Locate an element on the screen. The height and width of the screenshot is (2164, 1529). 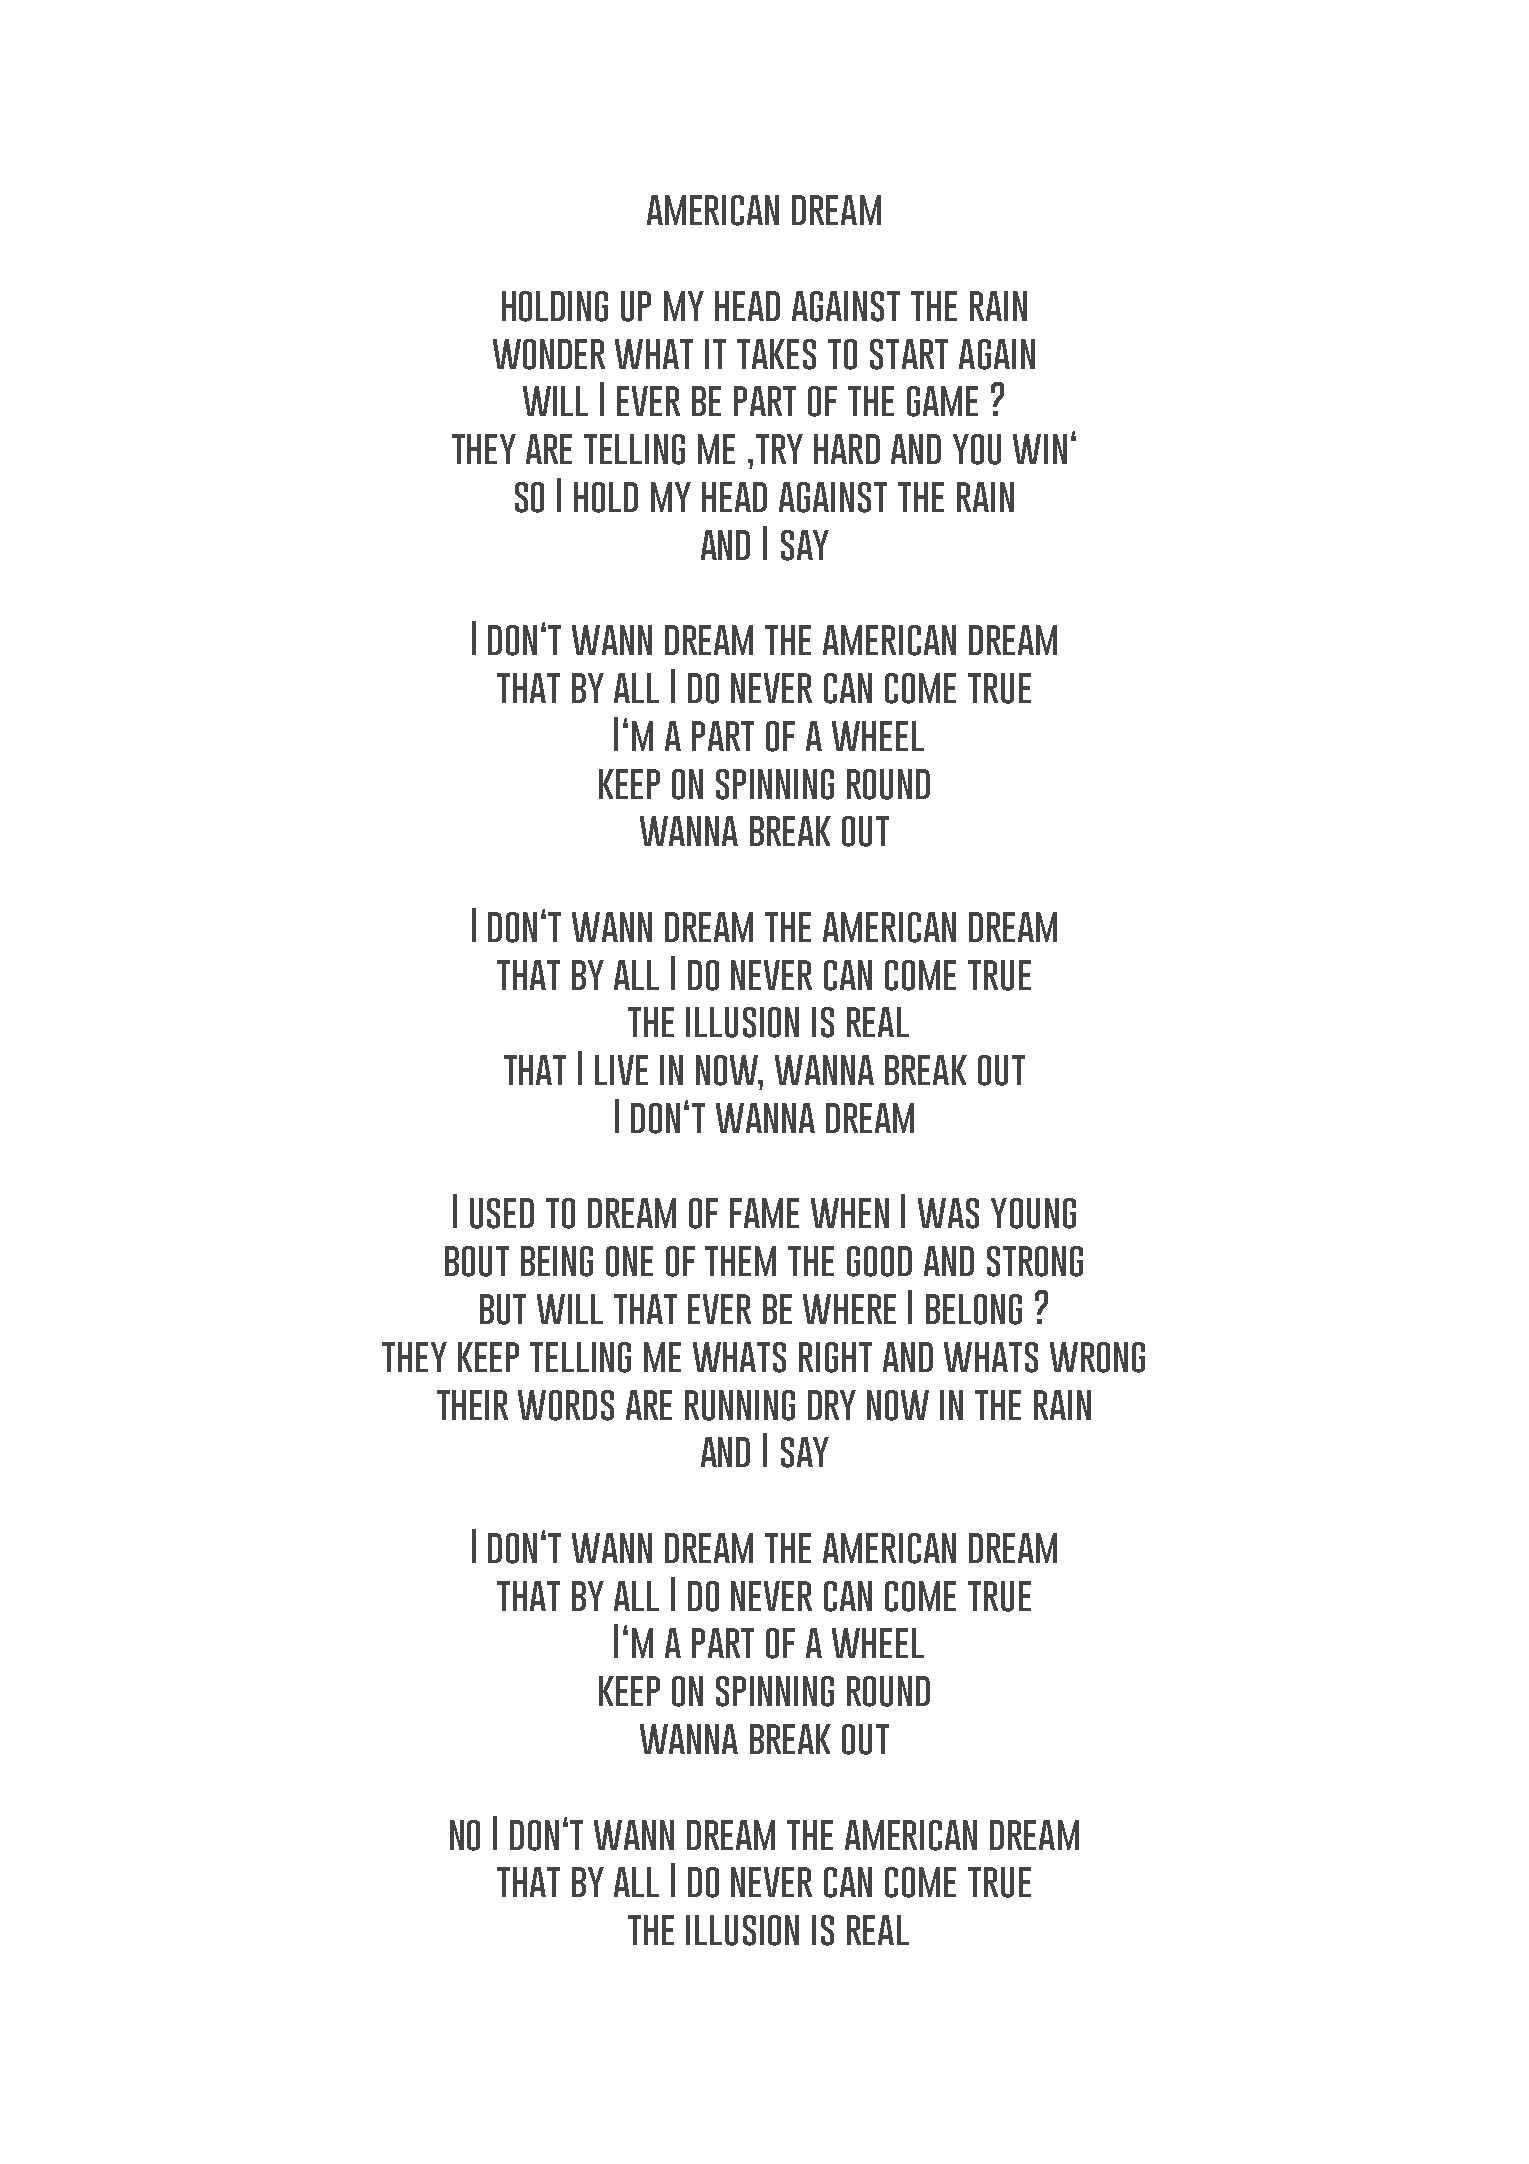
young is located at coordinates (1033, 1213).
